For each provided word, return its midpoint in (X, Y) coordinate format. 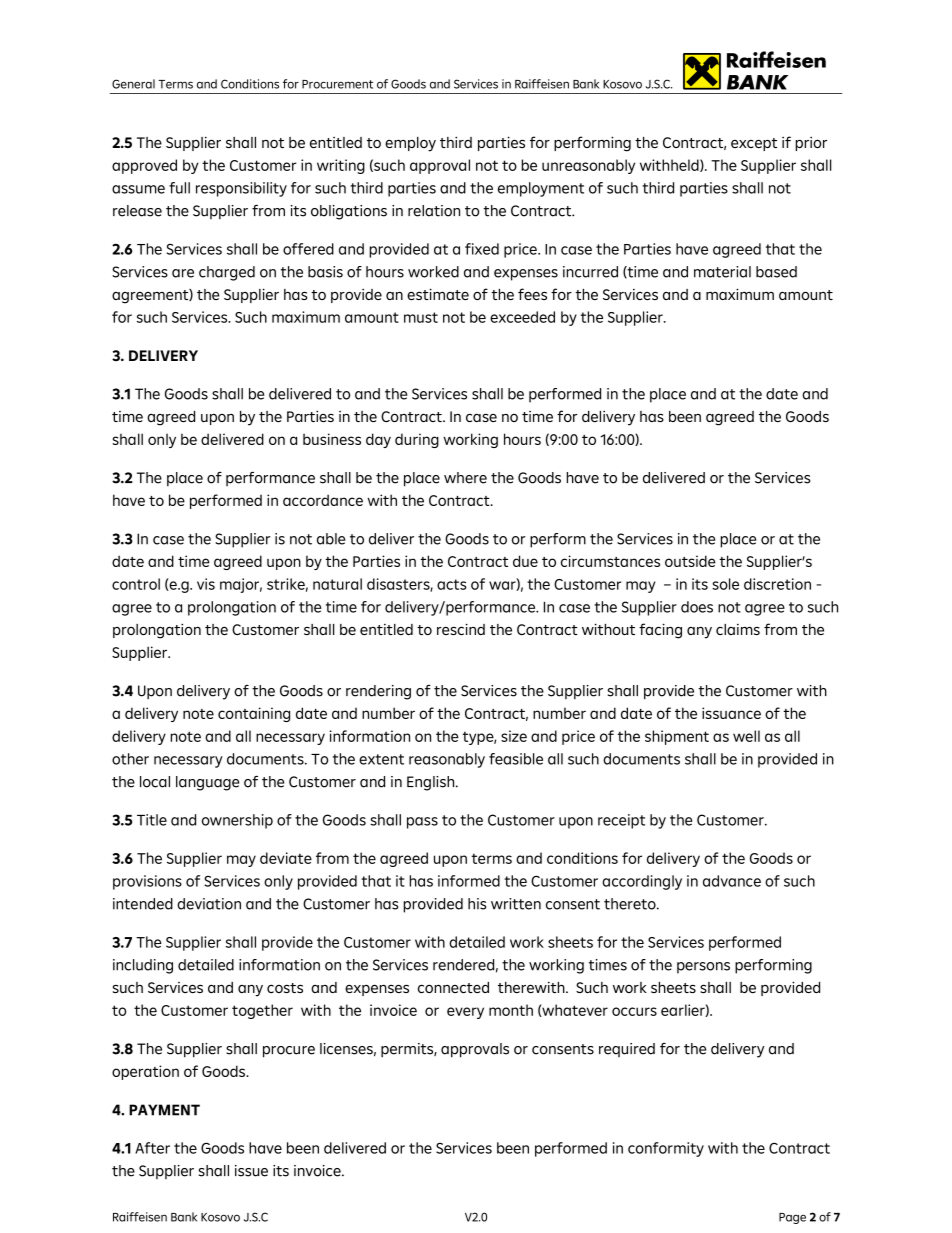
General (133, 84)
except (754, 144)
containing (254, 714)
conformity (666, 1149)
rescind (461, 629)
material (722, 272)
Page (792, 1218)
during (417, 440)
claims (738, 629)
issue (251, 1171)
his (477, 904)
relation (434, 211)
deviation (209, 904)
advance (732, 881)
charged (227, 273)
